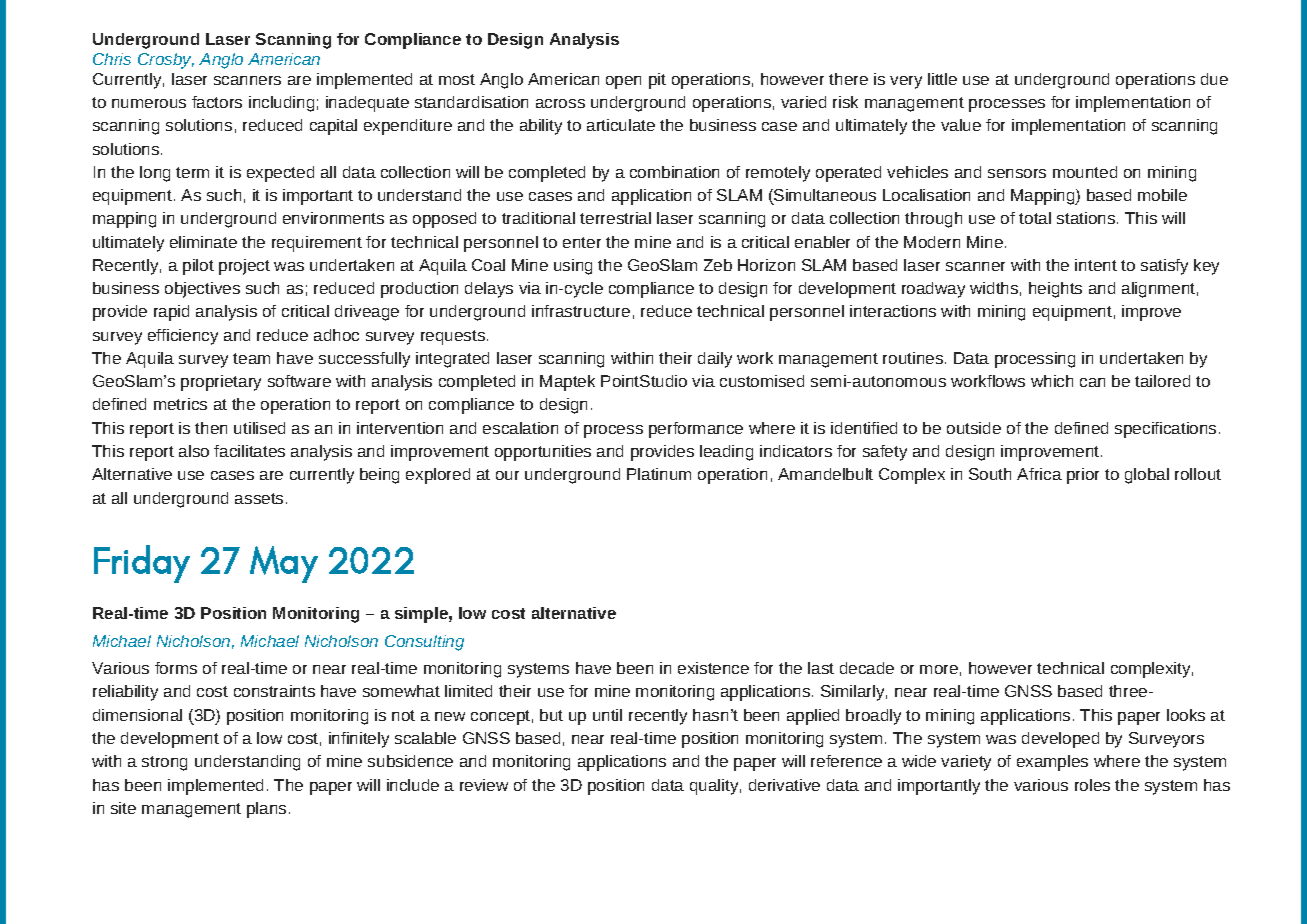  I want to click on due, so click(1214, 79).
